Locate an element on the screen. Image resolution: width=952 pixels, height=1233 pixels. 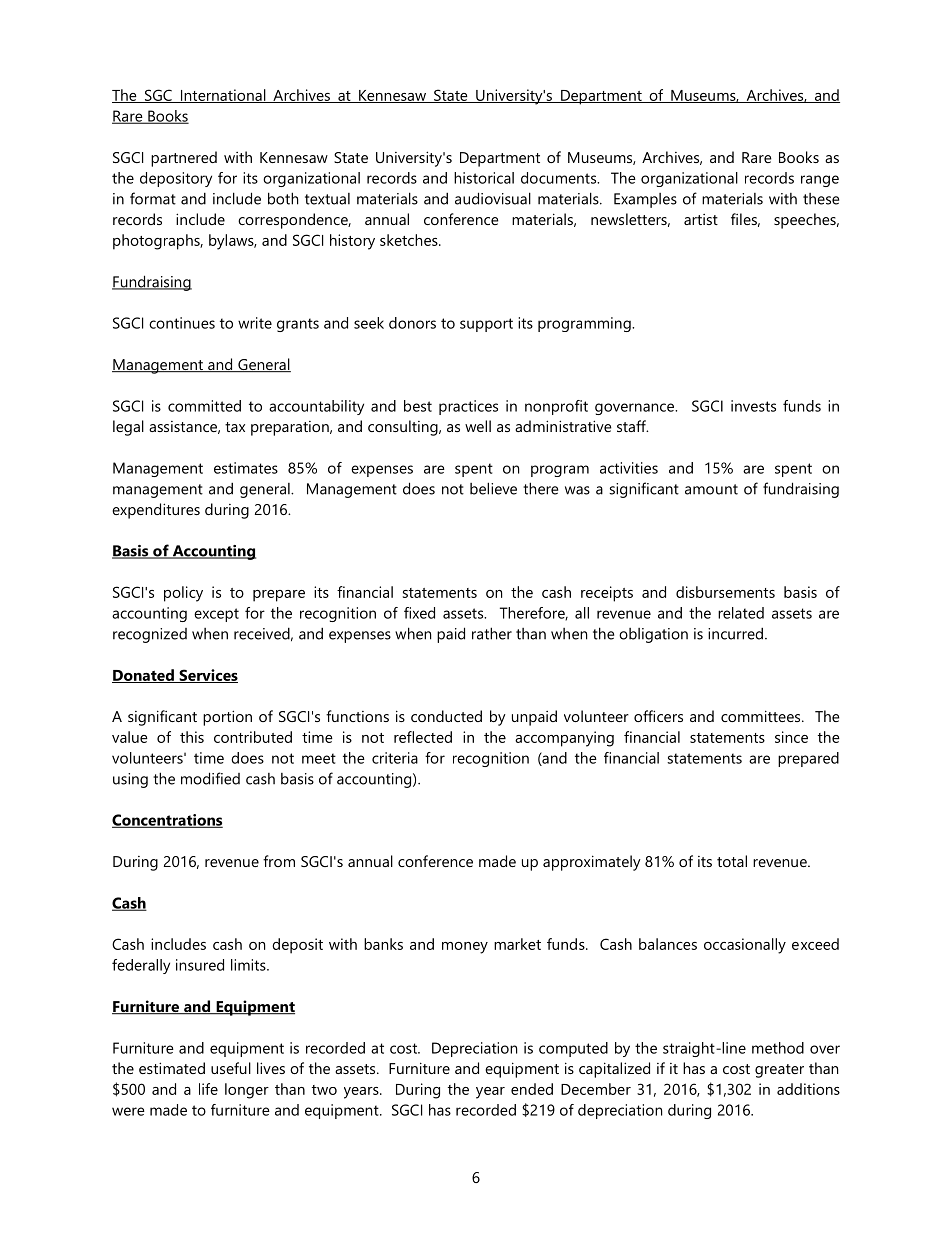
ended is located at coordinates (532, 1089).
